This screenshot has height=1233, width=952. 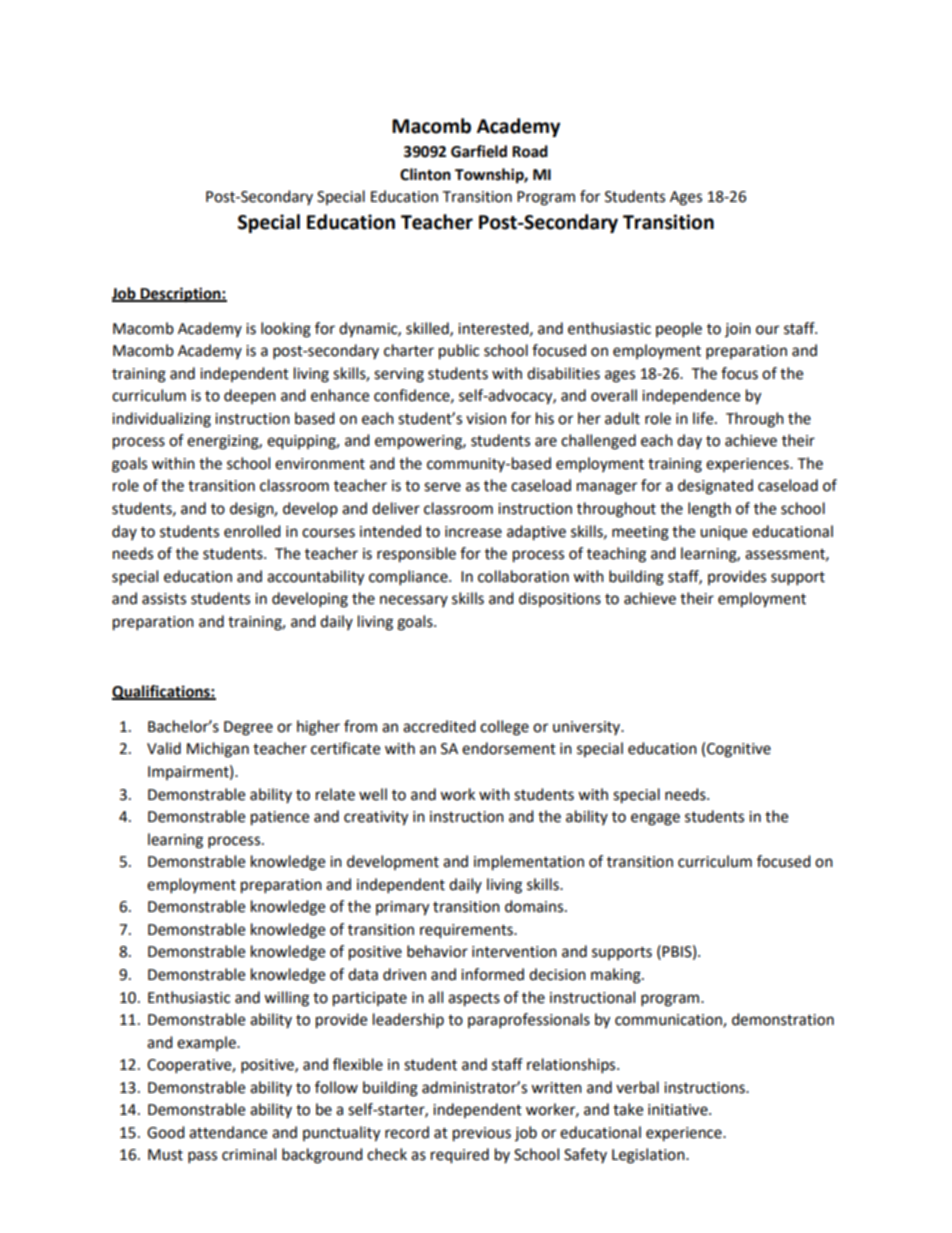 I want to click on Degree, so click(x=248, y=728).
